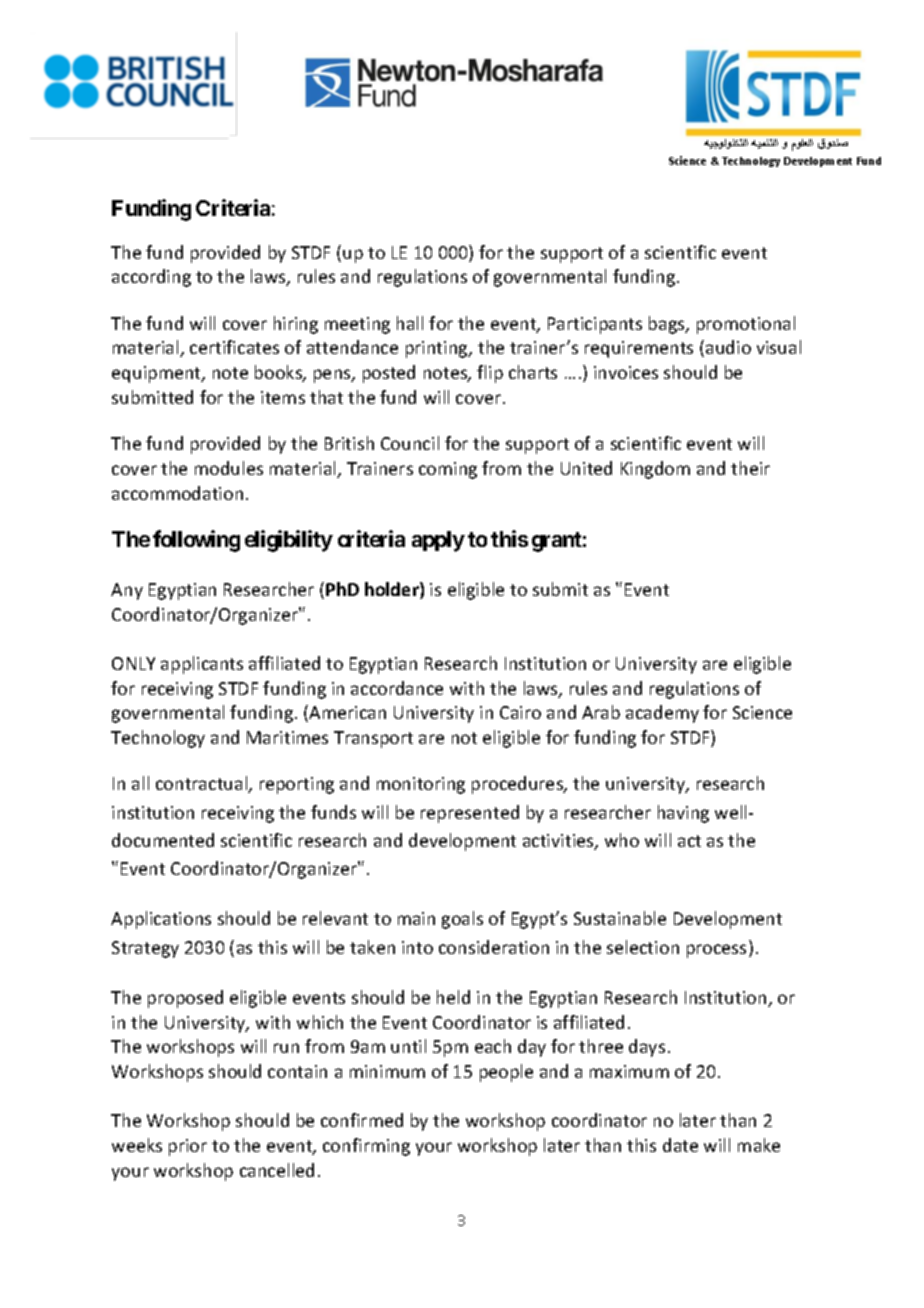 Image resolution: width=924 pixels, height=1308 pixels. Describe the element at coordinates (202, 665) in the image. I see `applicants` at that location.
